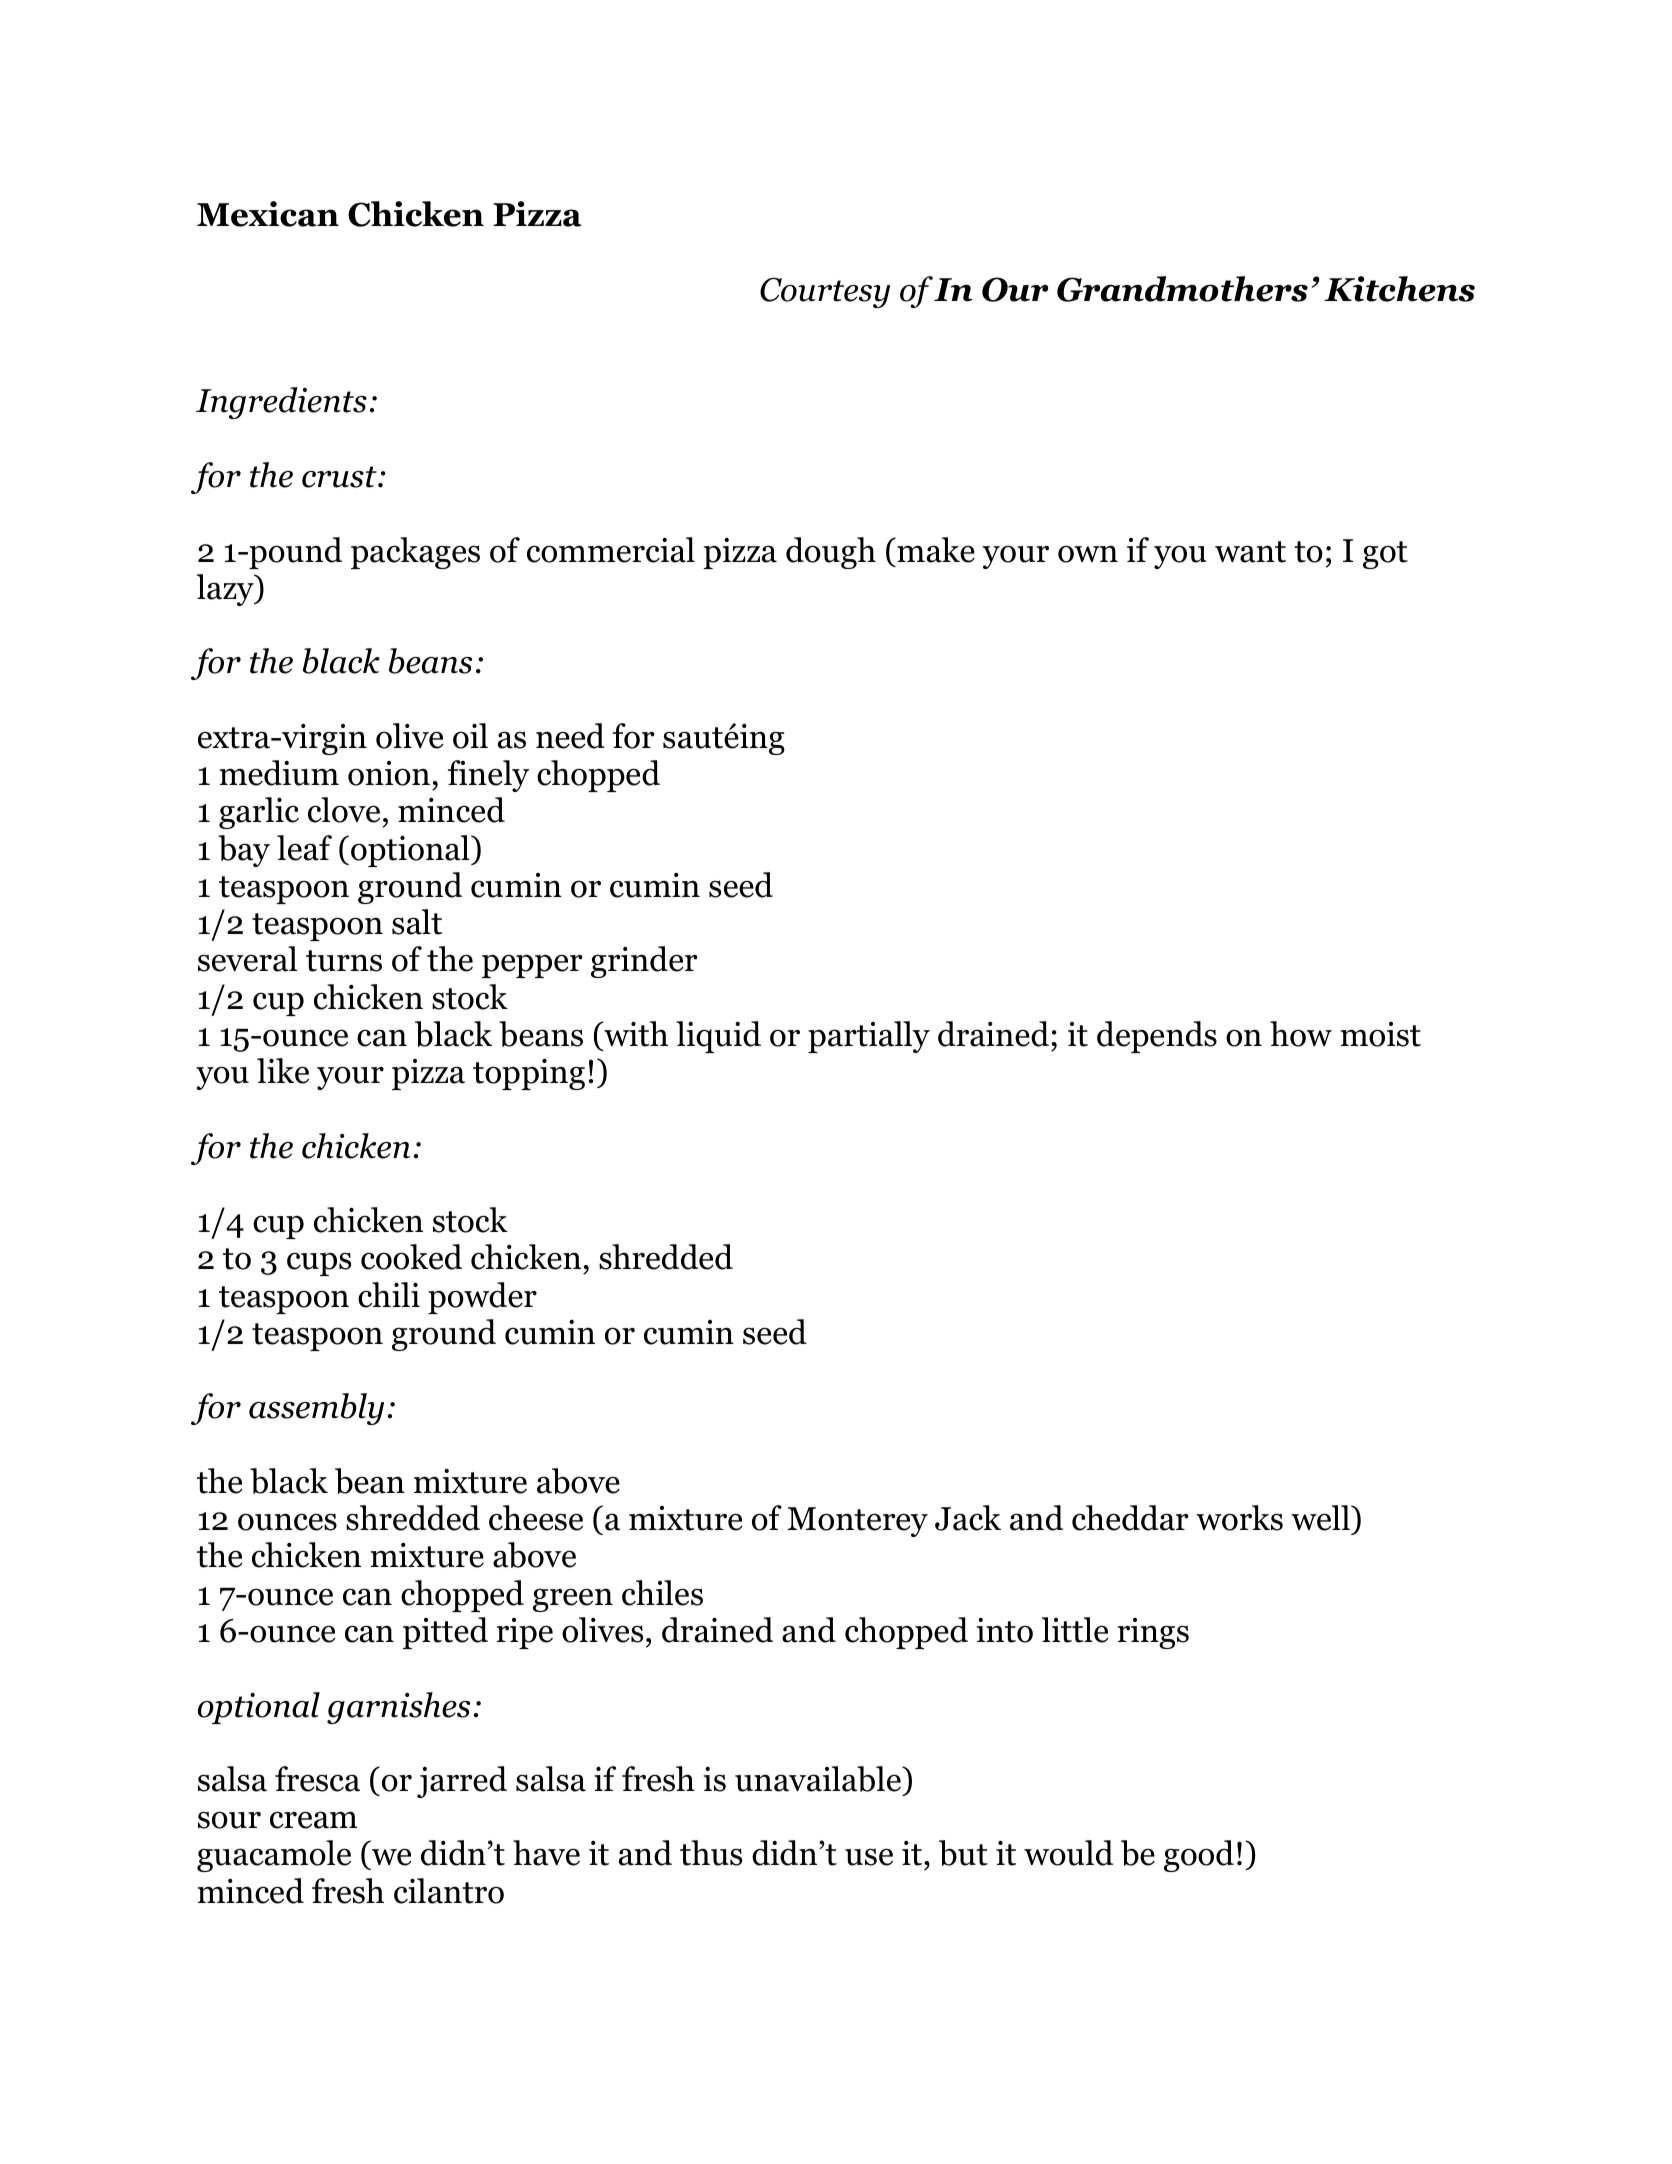  Describe the element at coordinates (313, 1820) in the image. I see `cream` at that location.
